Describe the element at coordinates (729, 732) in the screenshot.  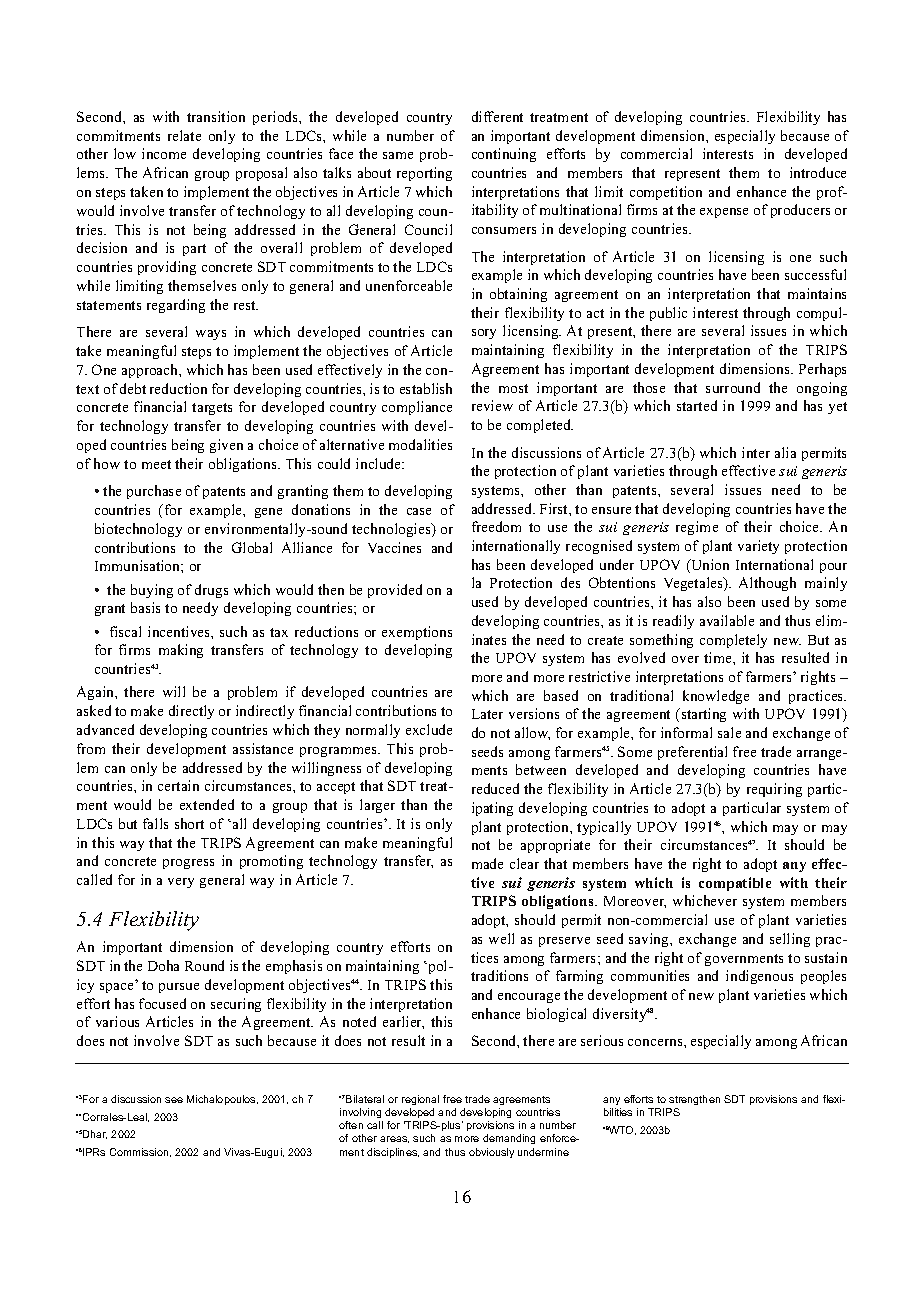
I see `sale` at that location.
